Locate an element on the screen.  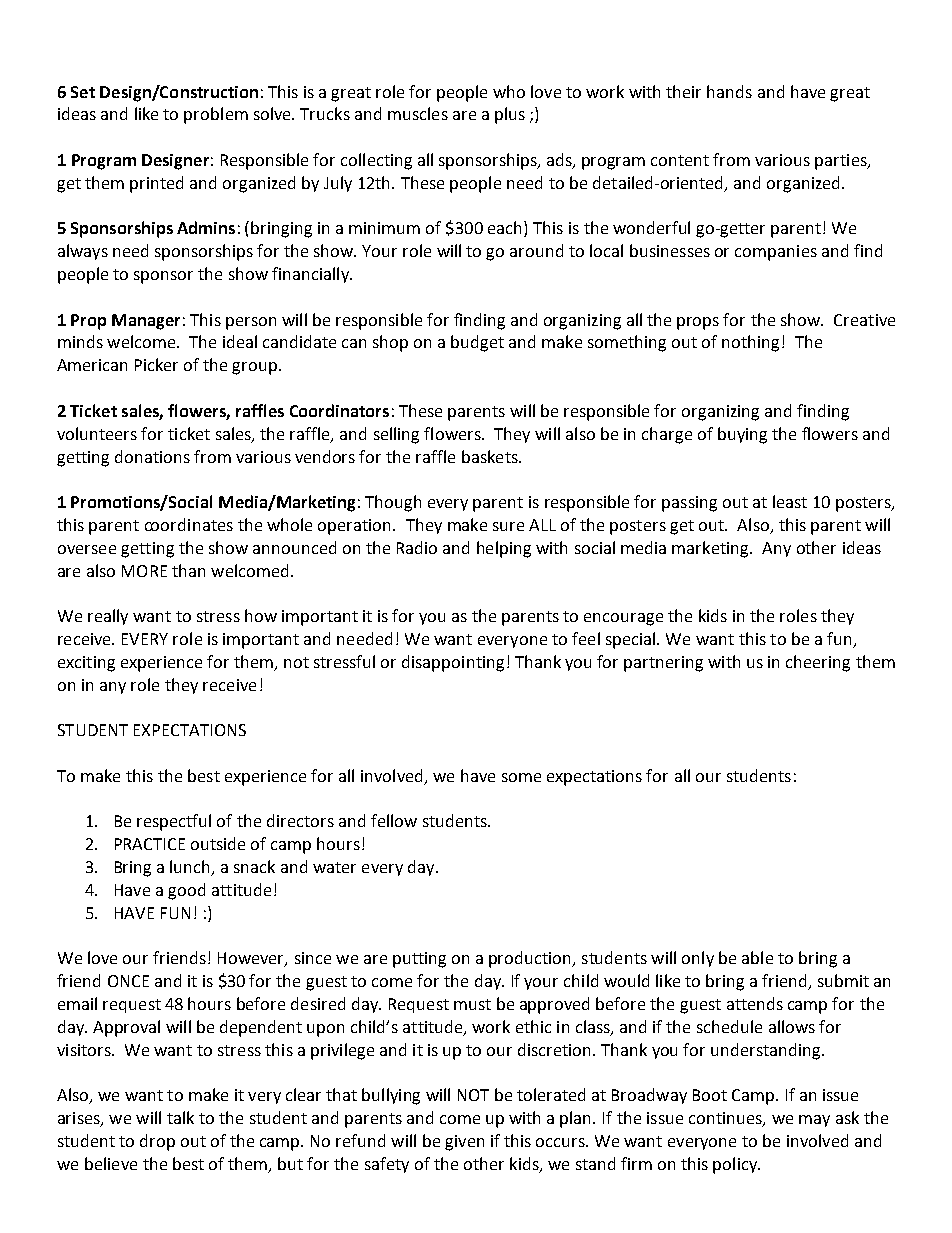
fellow is located at coordinates (394, 820).
